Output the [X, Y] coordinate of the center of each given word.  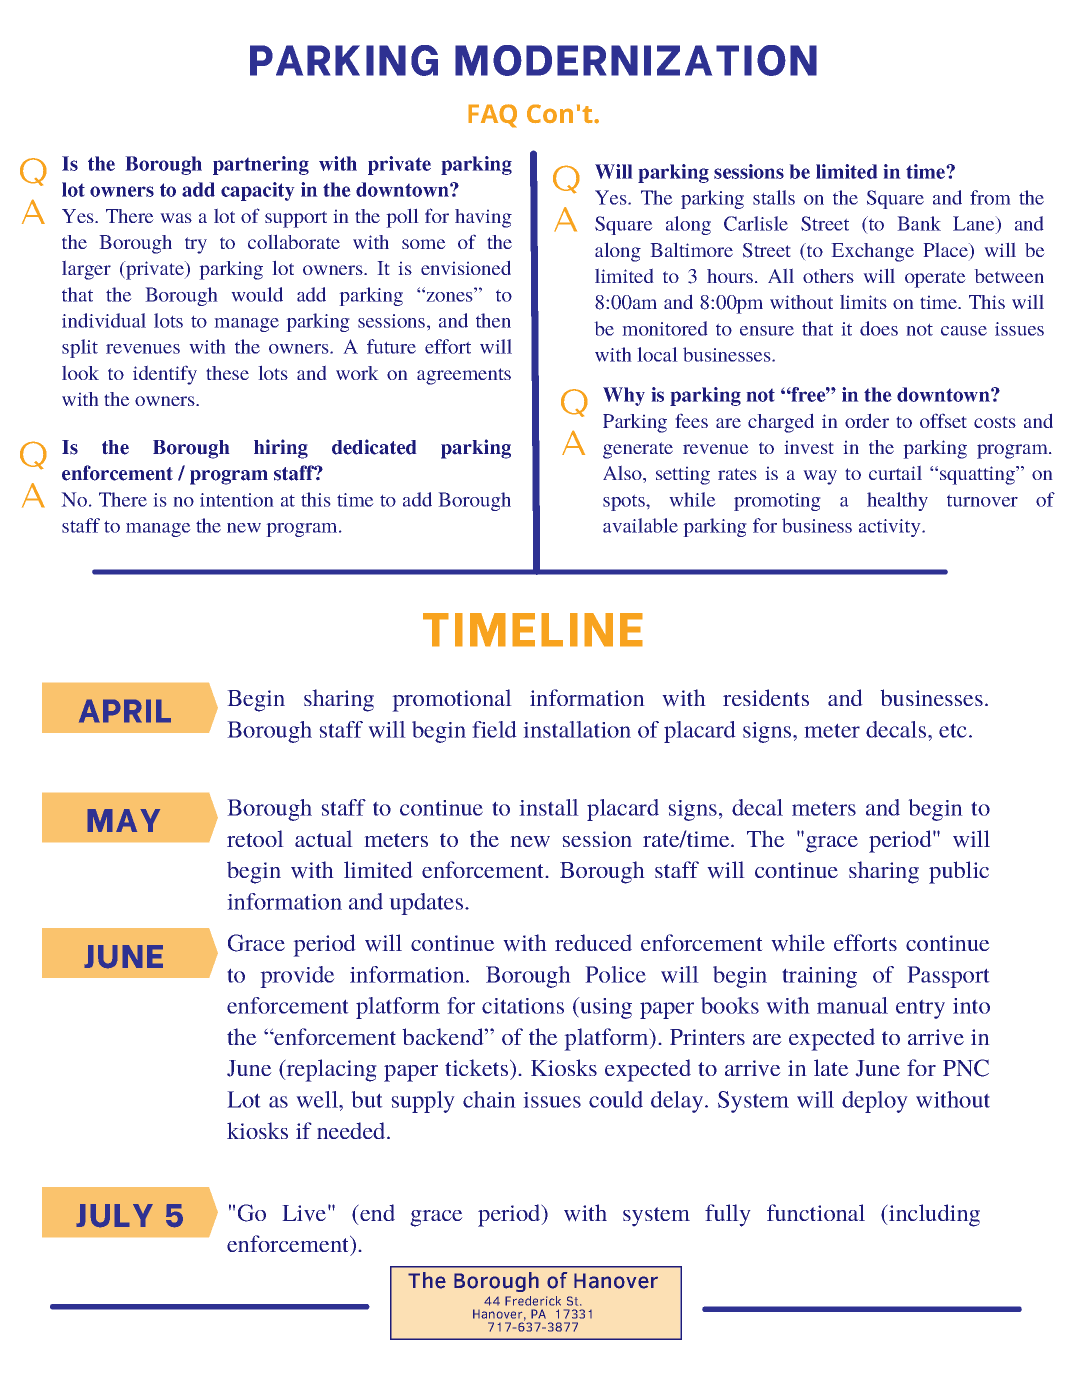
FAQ [492, 116]
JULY [114, 1216]
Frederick [533, 1301]
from [990, 197]
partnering [261, 165]
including [933, 1215]
